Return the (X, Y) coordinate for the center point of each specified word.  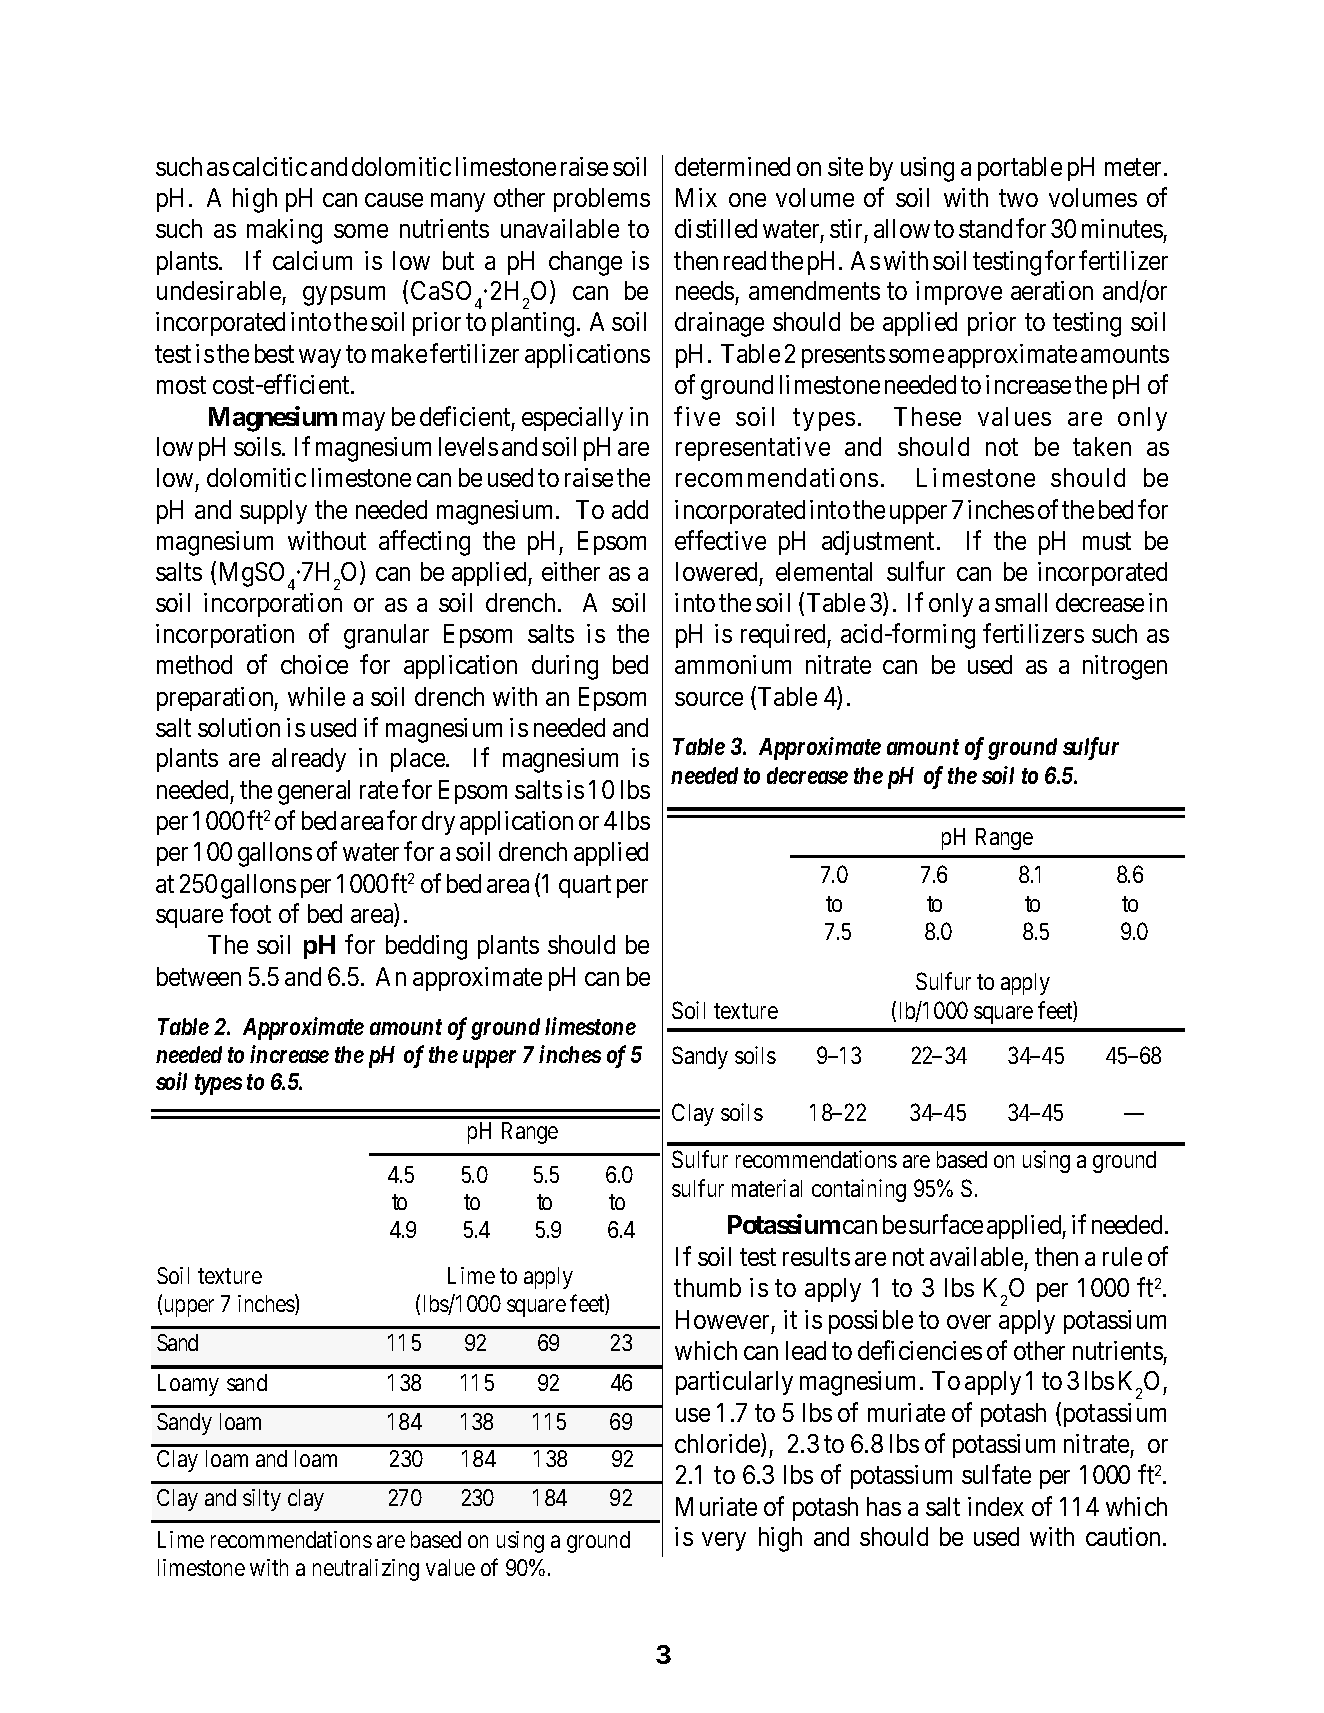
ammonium (733, 664)
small (1021, 602)
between (199, 976)
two (1018, 198)
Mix (696, 197)
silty (262, 1500)
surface (946, 1224)
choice (314, 664)
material (767, 1188)
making (284, 231)
